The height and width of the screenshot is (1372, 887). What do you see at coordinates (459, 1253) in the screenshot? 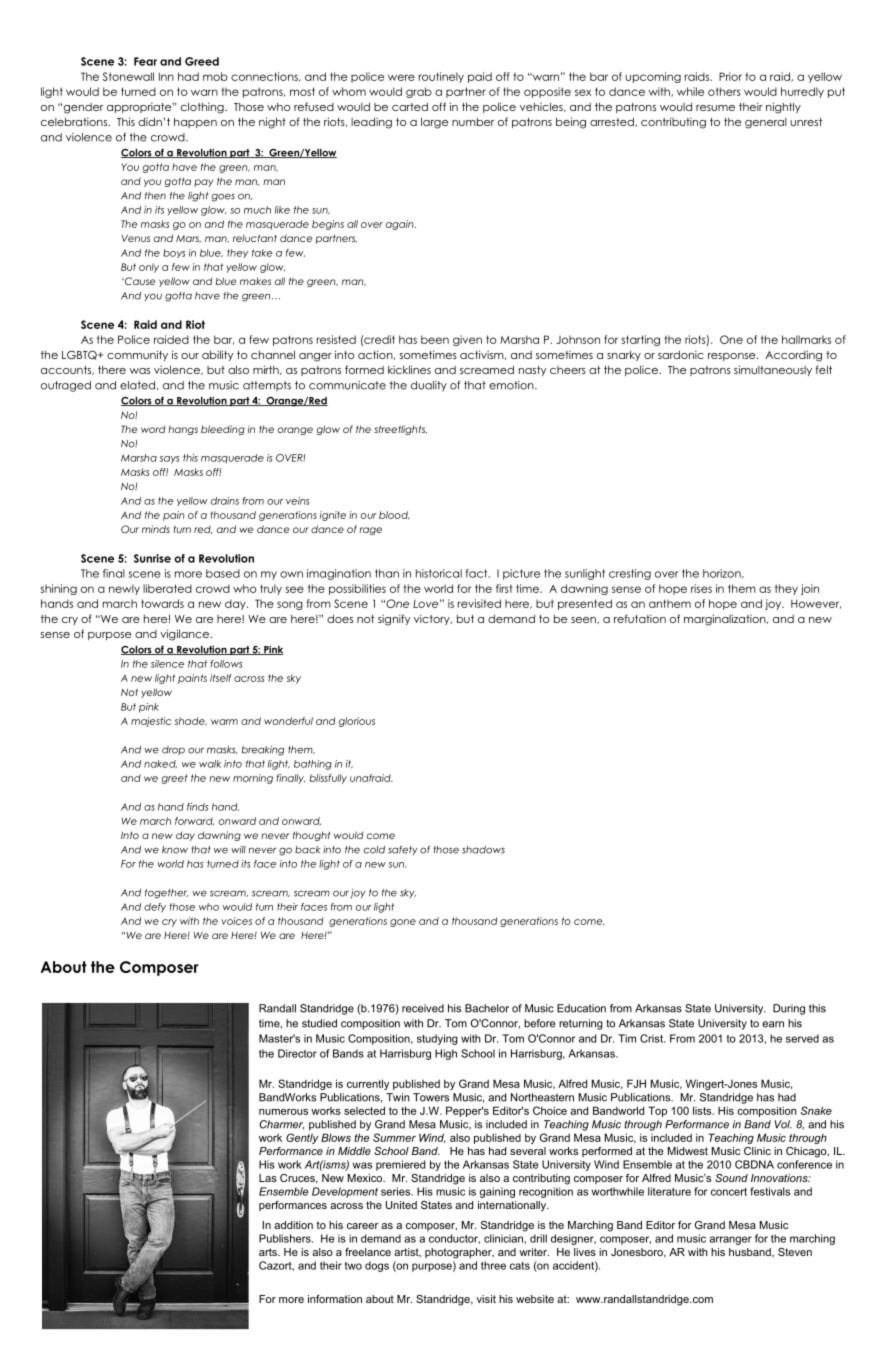
I see `photographer` at bounding box center [459, 1253].
